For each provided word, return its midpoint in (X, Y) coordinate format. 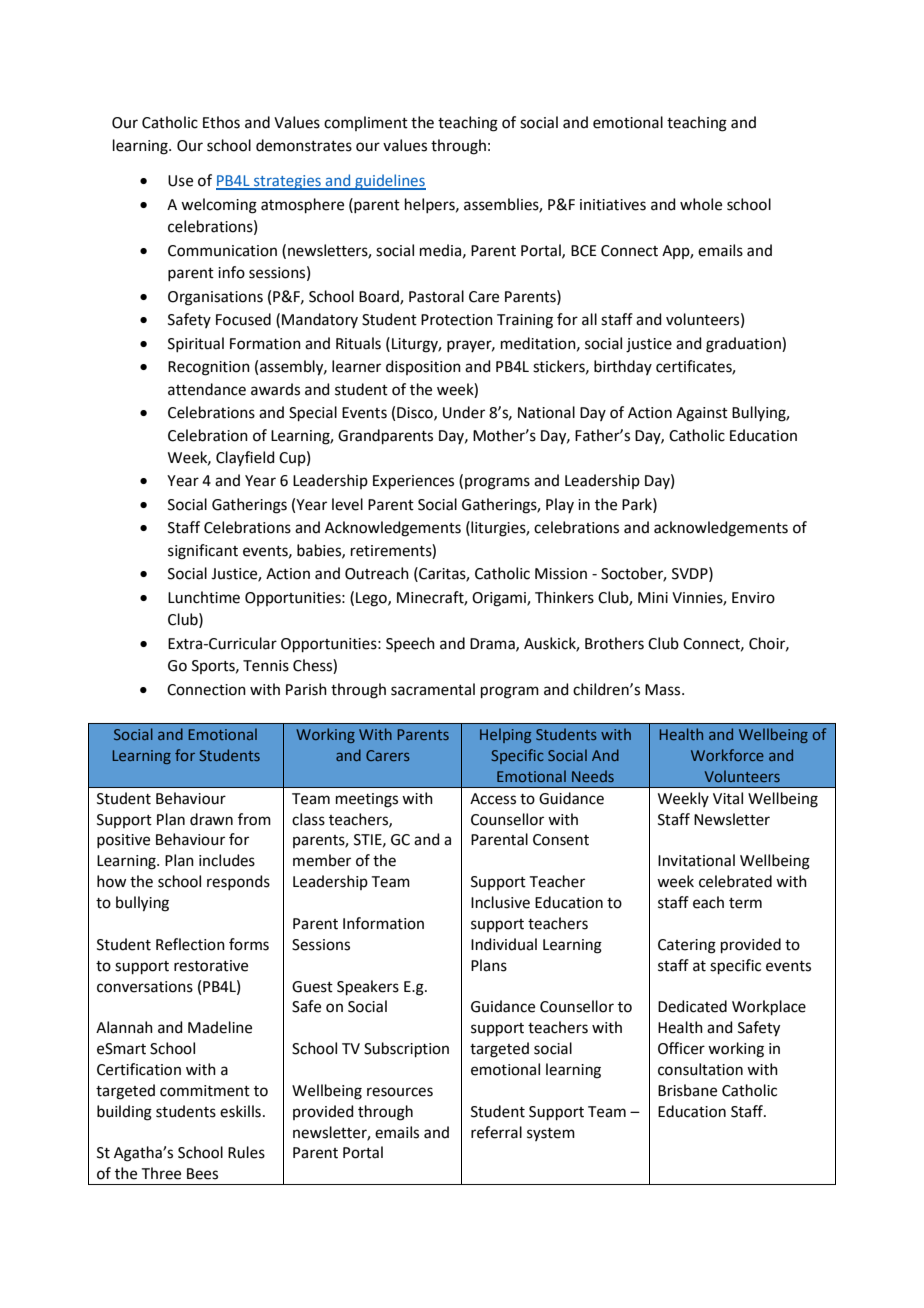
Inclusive (500, 902)
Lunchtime (204, 597)
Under (464, 412)
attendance (207, 389)
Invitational (696, 860)
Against (702, 414)
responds (238, 882)
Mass (664, 690)
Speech (410, 644)
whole (701, 204)
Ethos (221, 122)
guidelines (389, 182)
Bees (202, 1174)
